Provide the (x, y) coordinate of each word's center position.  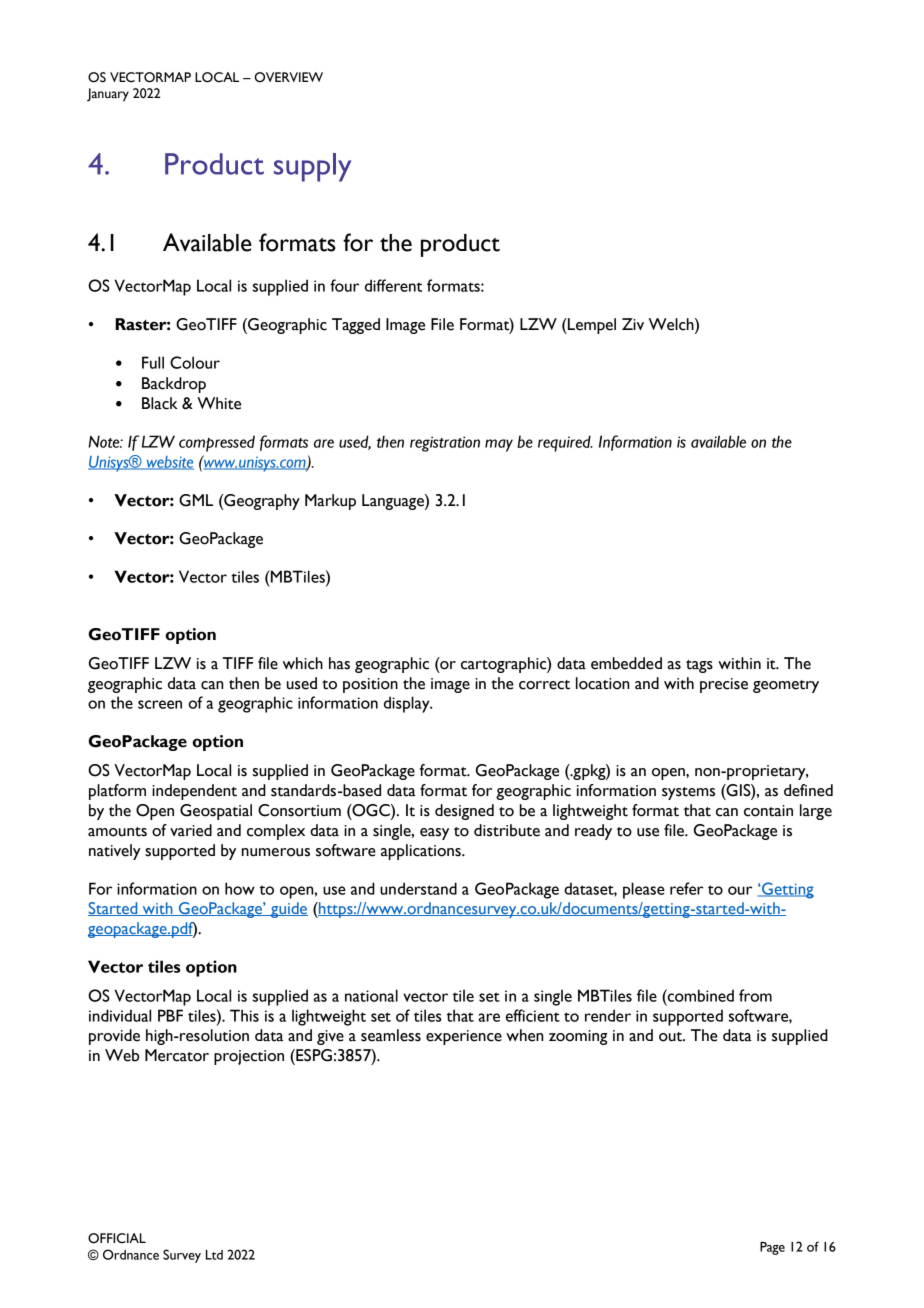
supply (312, 167)
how (240, 888)
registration (445, 444)
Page (772, 1248)
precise (724, 685)
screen (160, 704)
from (755, 995)
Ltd (214, 1255)
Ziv (633, 324)
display (408, 704)
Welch (672, 324)
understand (418, 888)
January (108, 95)
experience (464, 1037)
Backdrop (174, 385)
